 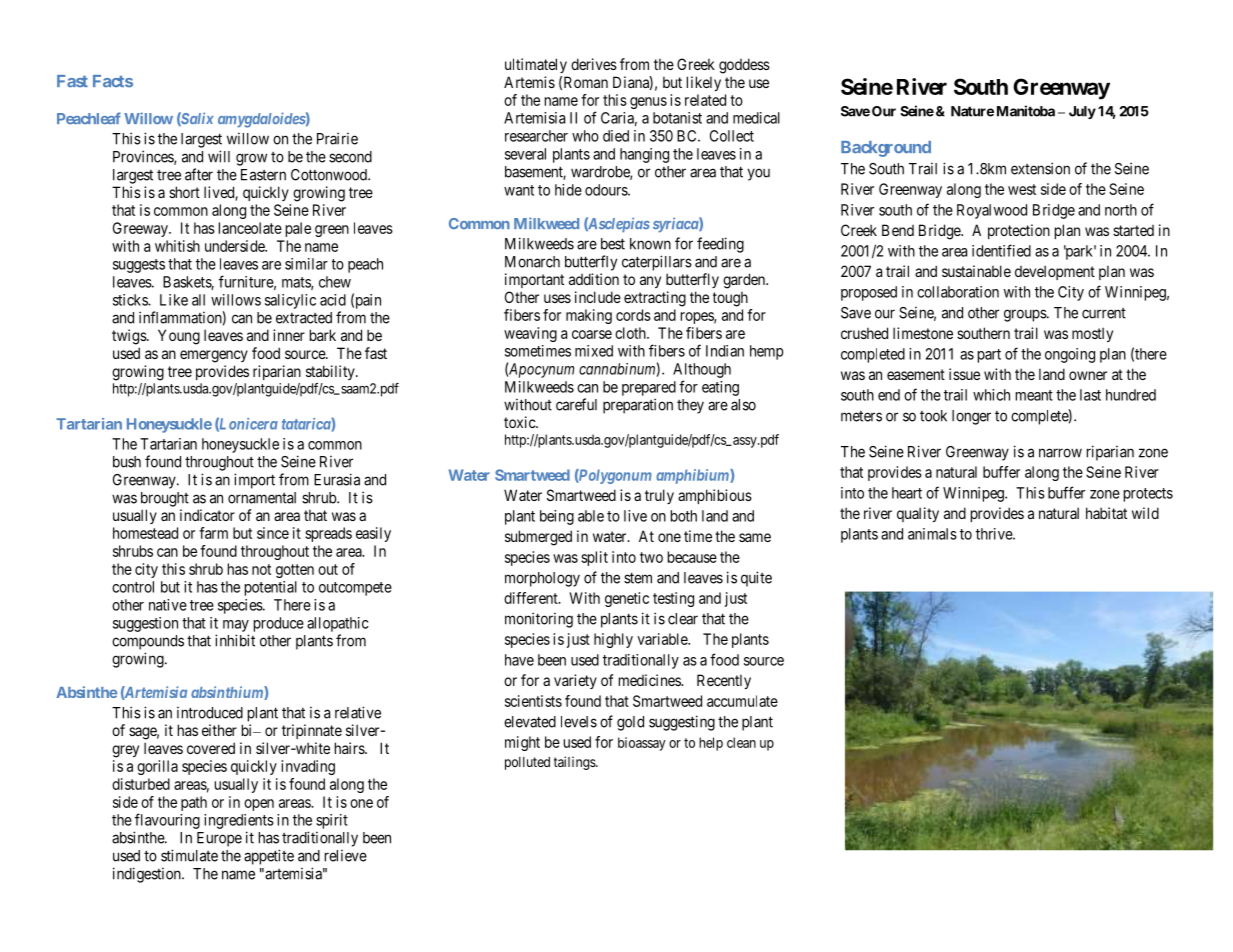 What do you see at coordinates (648, 103) in the screenshot?
I see `genus` at bounding box center [648, 103].
